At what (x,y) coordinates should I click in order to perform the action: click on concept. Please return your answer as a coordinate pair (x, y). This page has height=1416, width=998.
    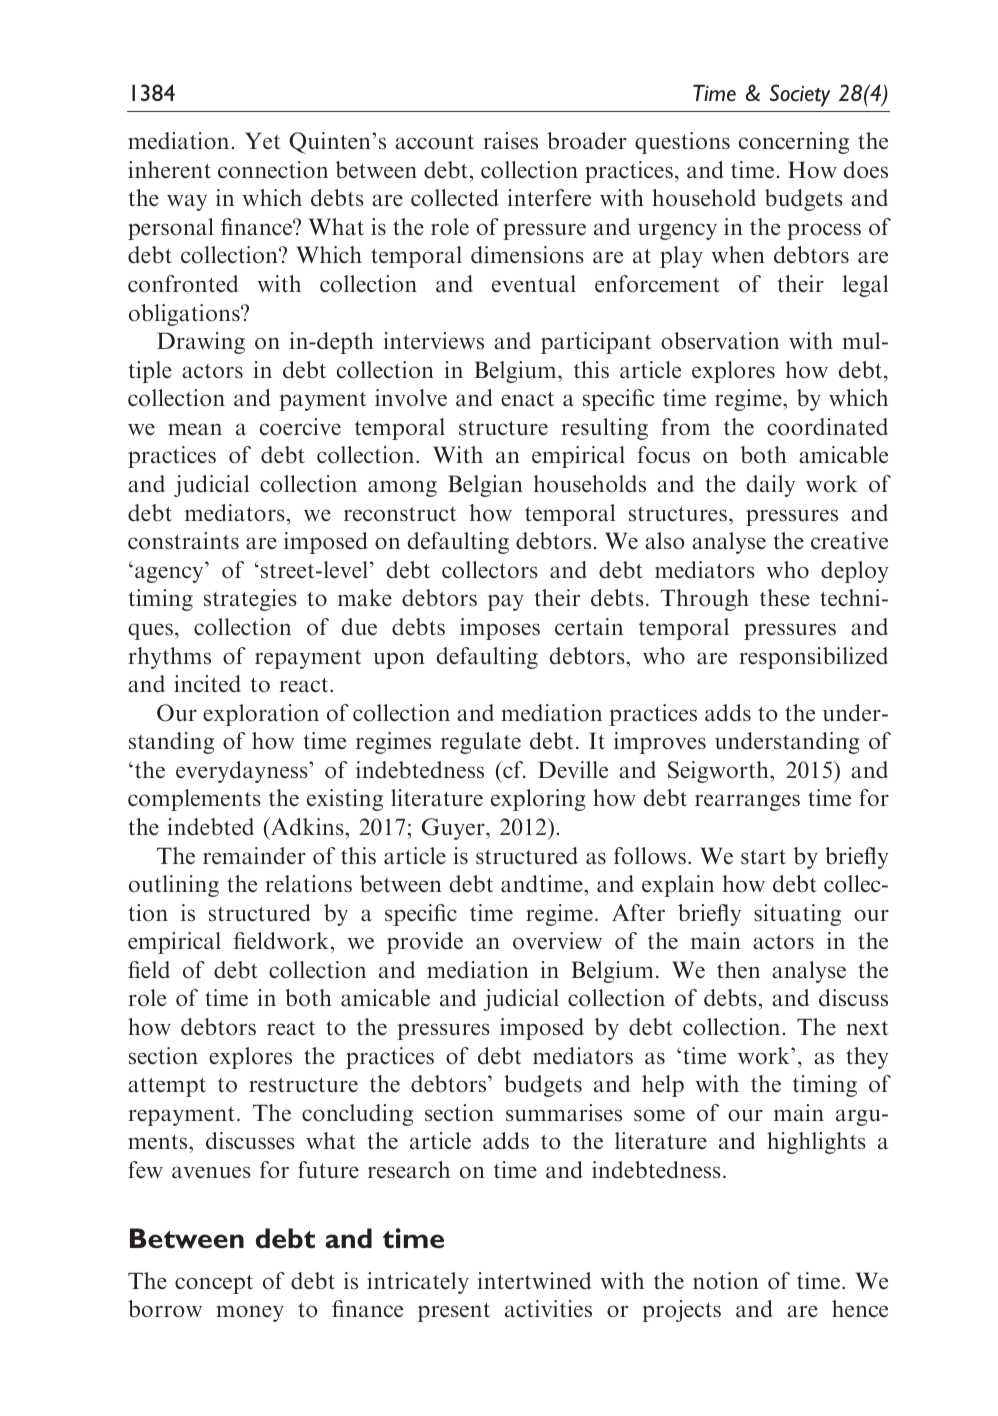
    Looking at the image, I should click on (214, 1284).
